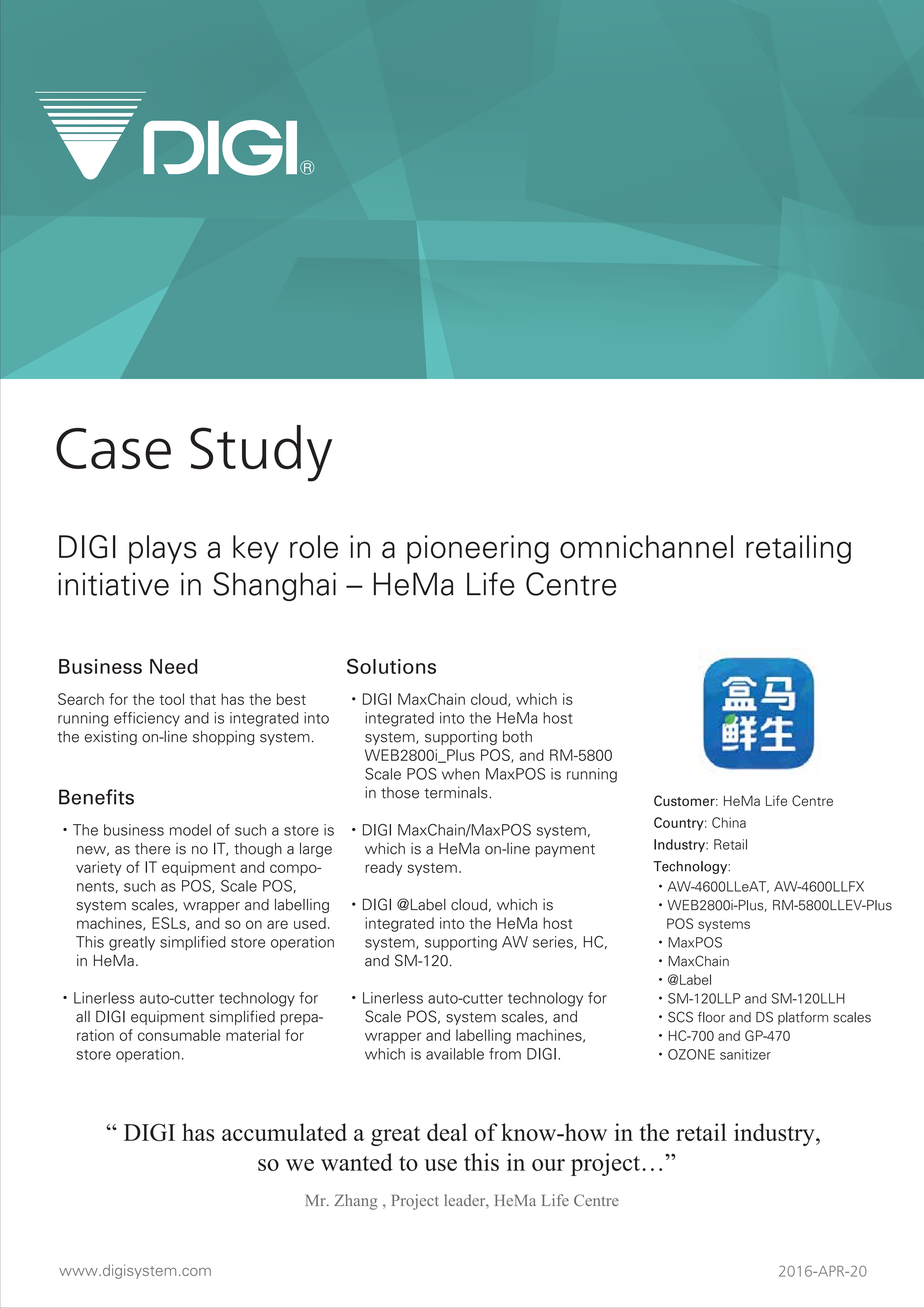 The image size is (924, 1308). I want to click on omnichannel, so click(646, 547).
